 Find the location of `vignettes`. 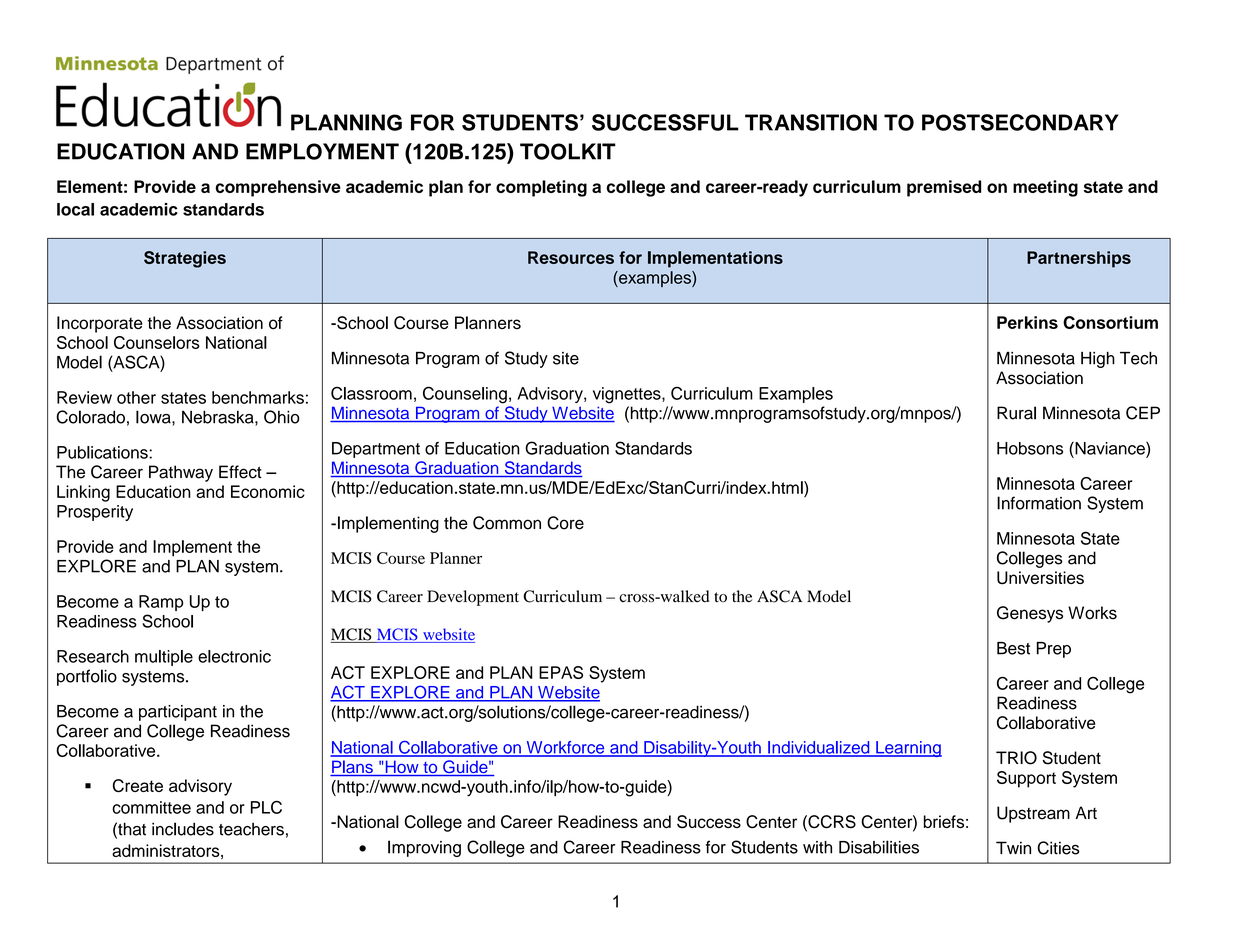

vignettes is located at coordinates (628, 395).
